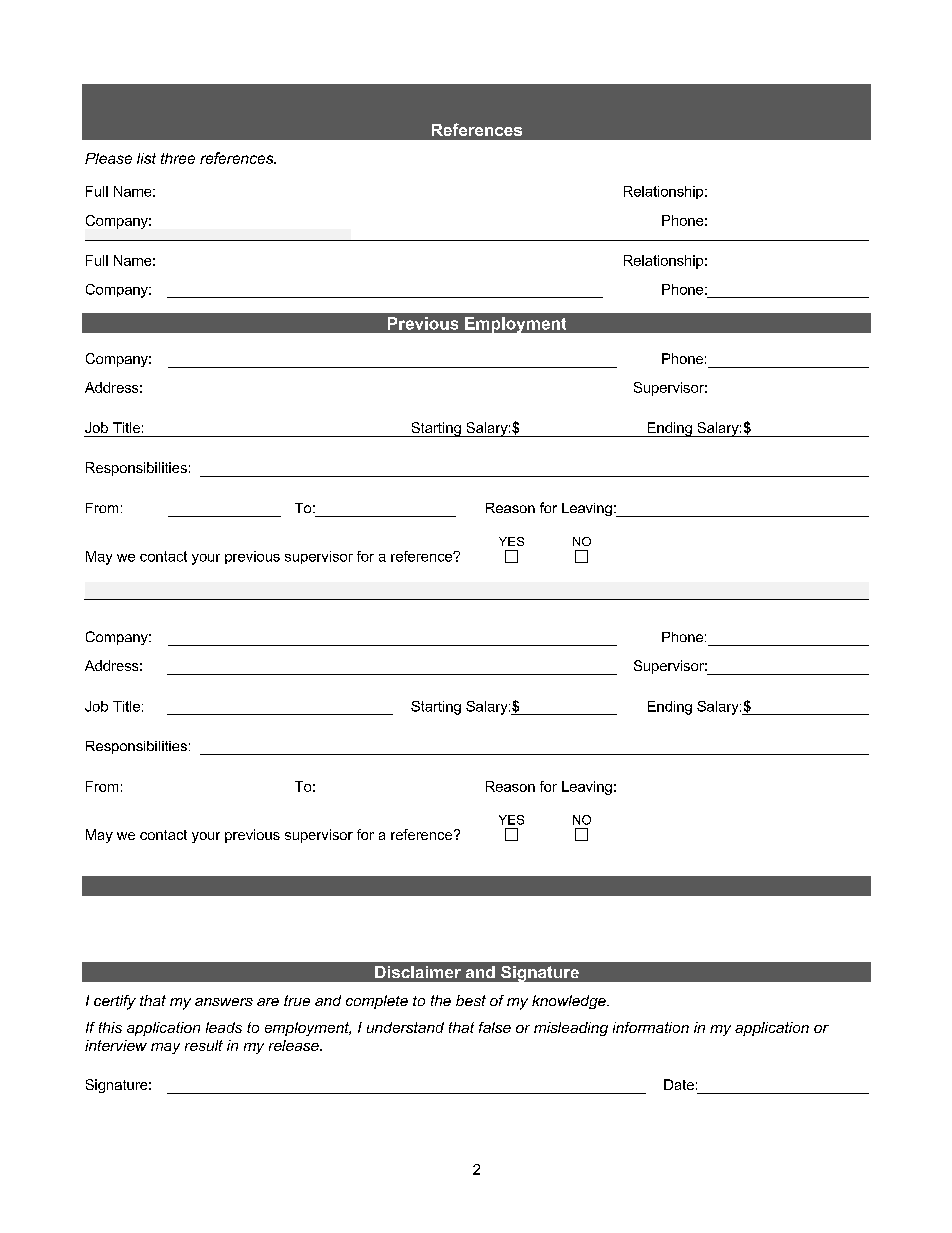 The height and width of the screenshot is (1233, 952). I want to click on three, so click(178, 158).
